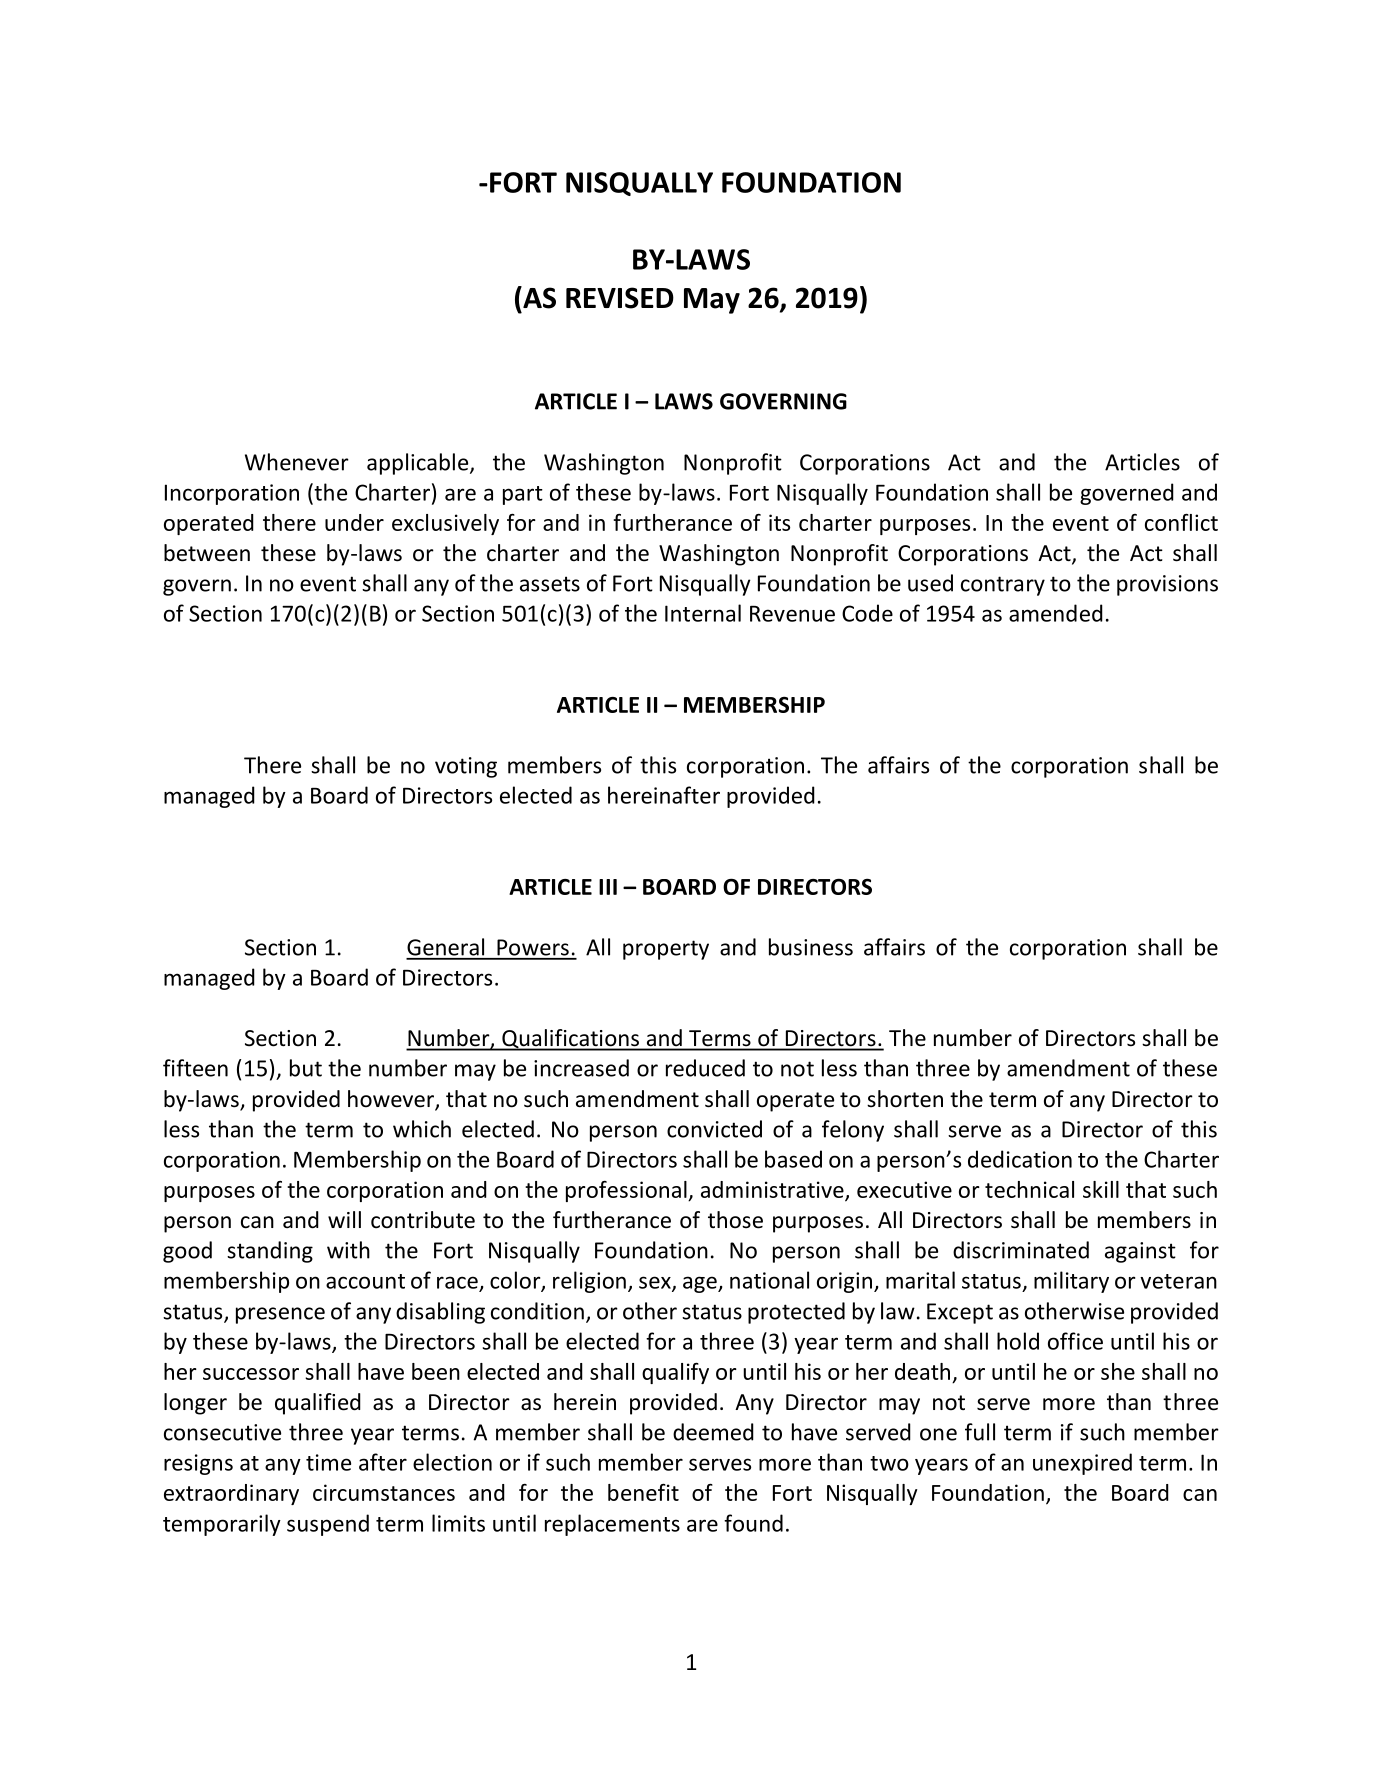  What do you see at coordinates (811, 947) in the screenshot?
I see `business` at bounding box center [811, 947].
